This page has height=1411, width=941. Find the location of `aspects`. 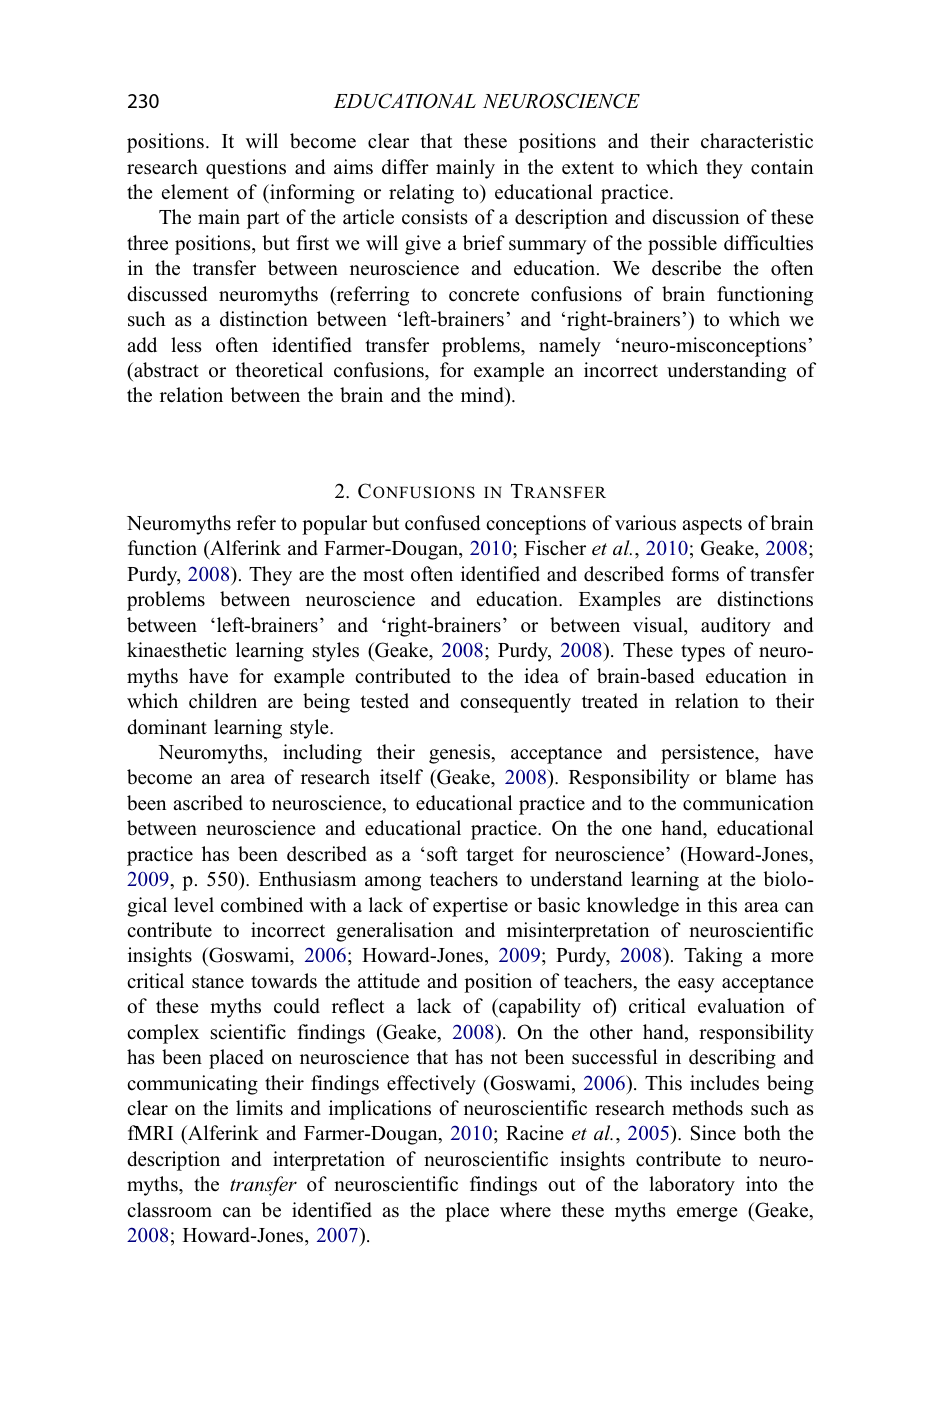

aspects is located at coordinates (712, 526).
